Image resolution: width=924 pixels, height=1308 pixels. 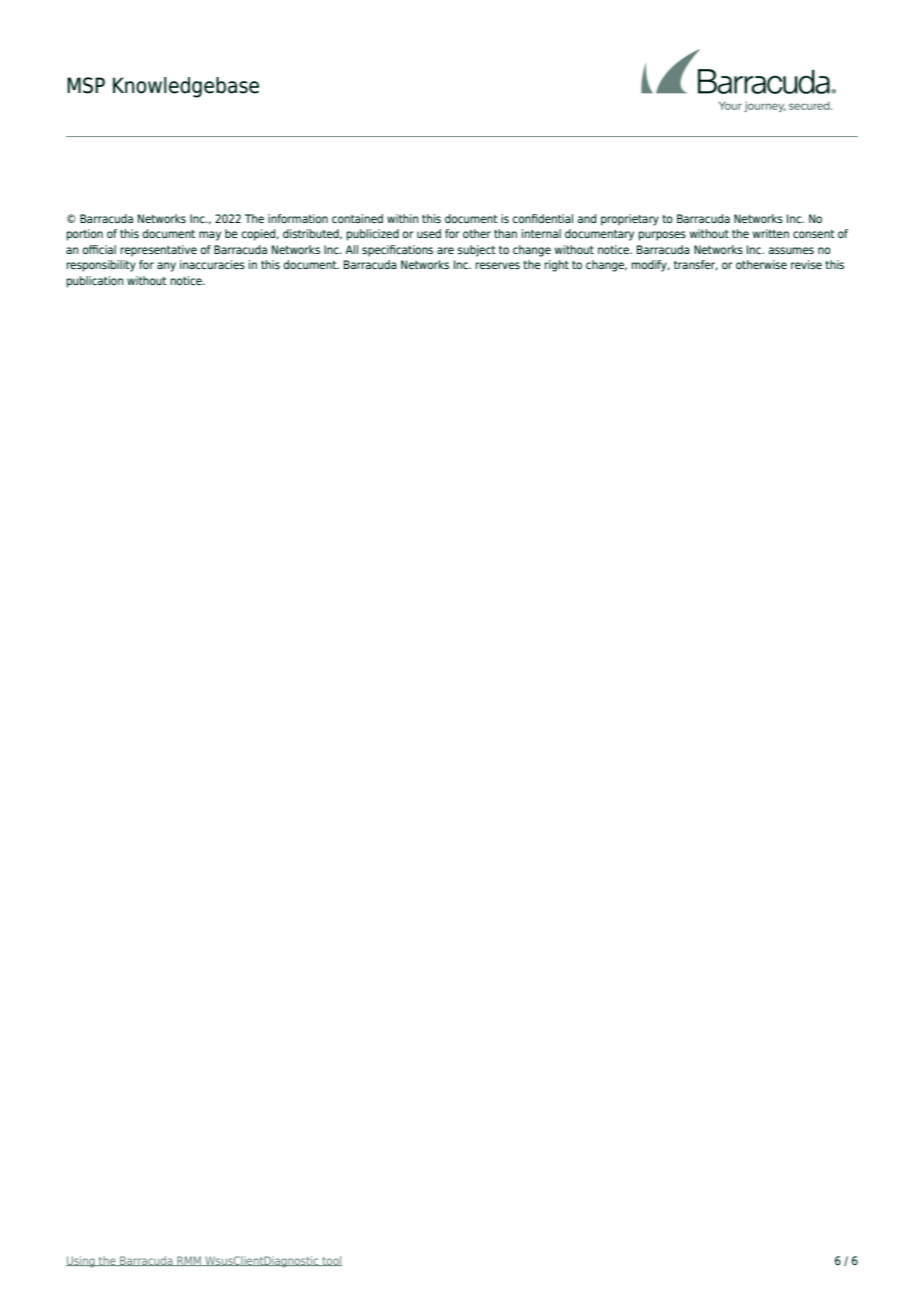 What do you see at coordinates (402, 218) in the page?
I see `within` at bounding box center [402, 218].
